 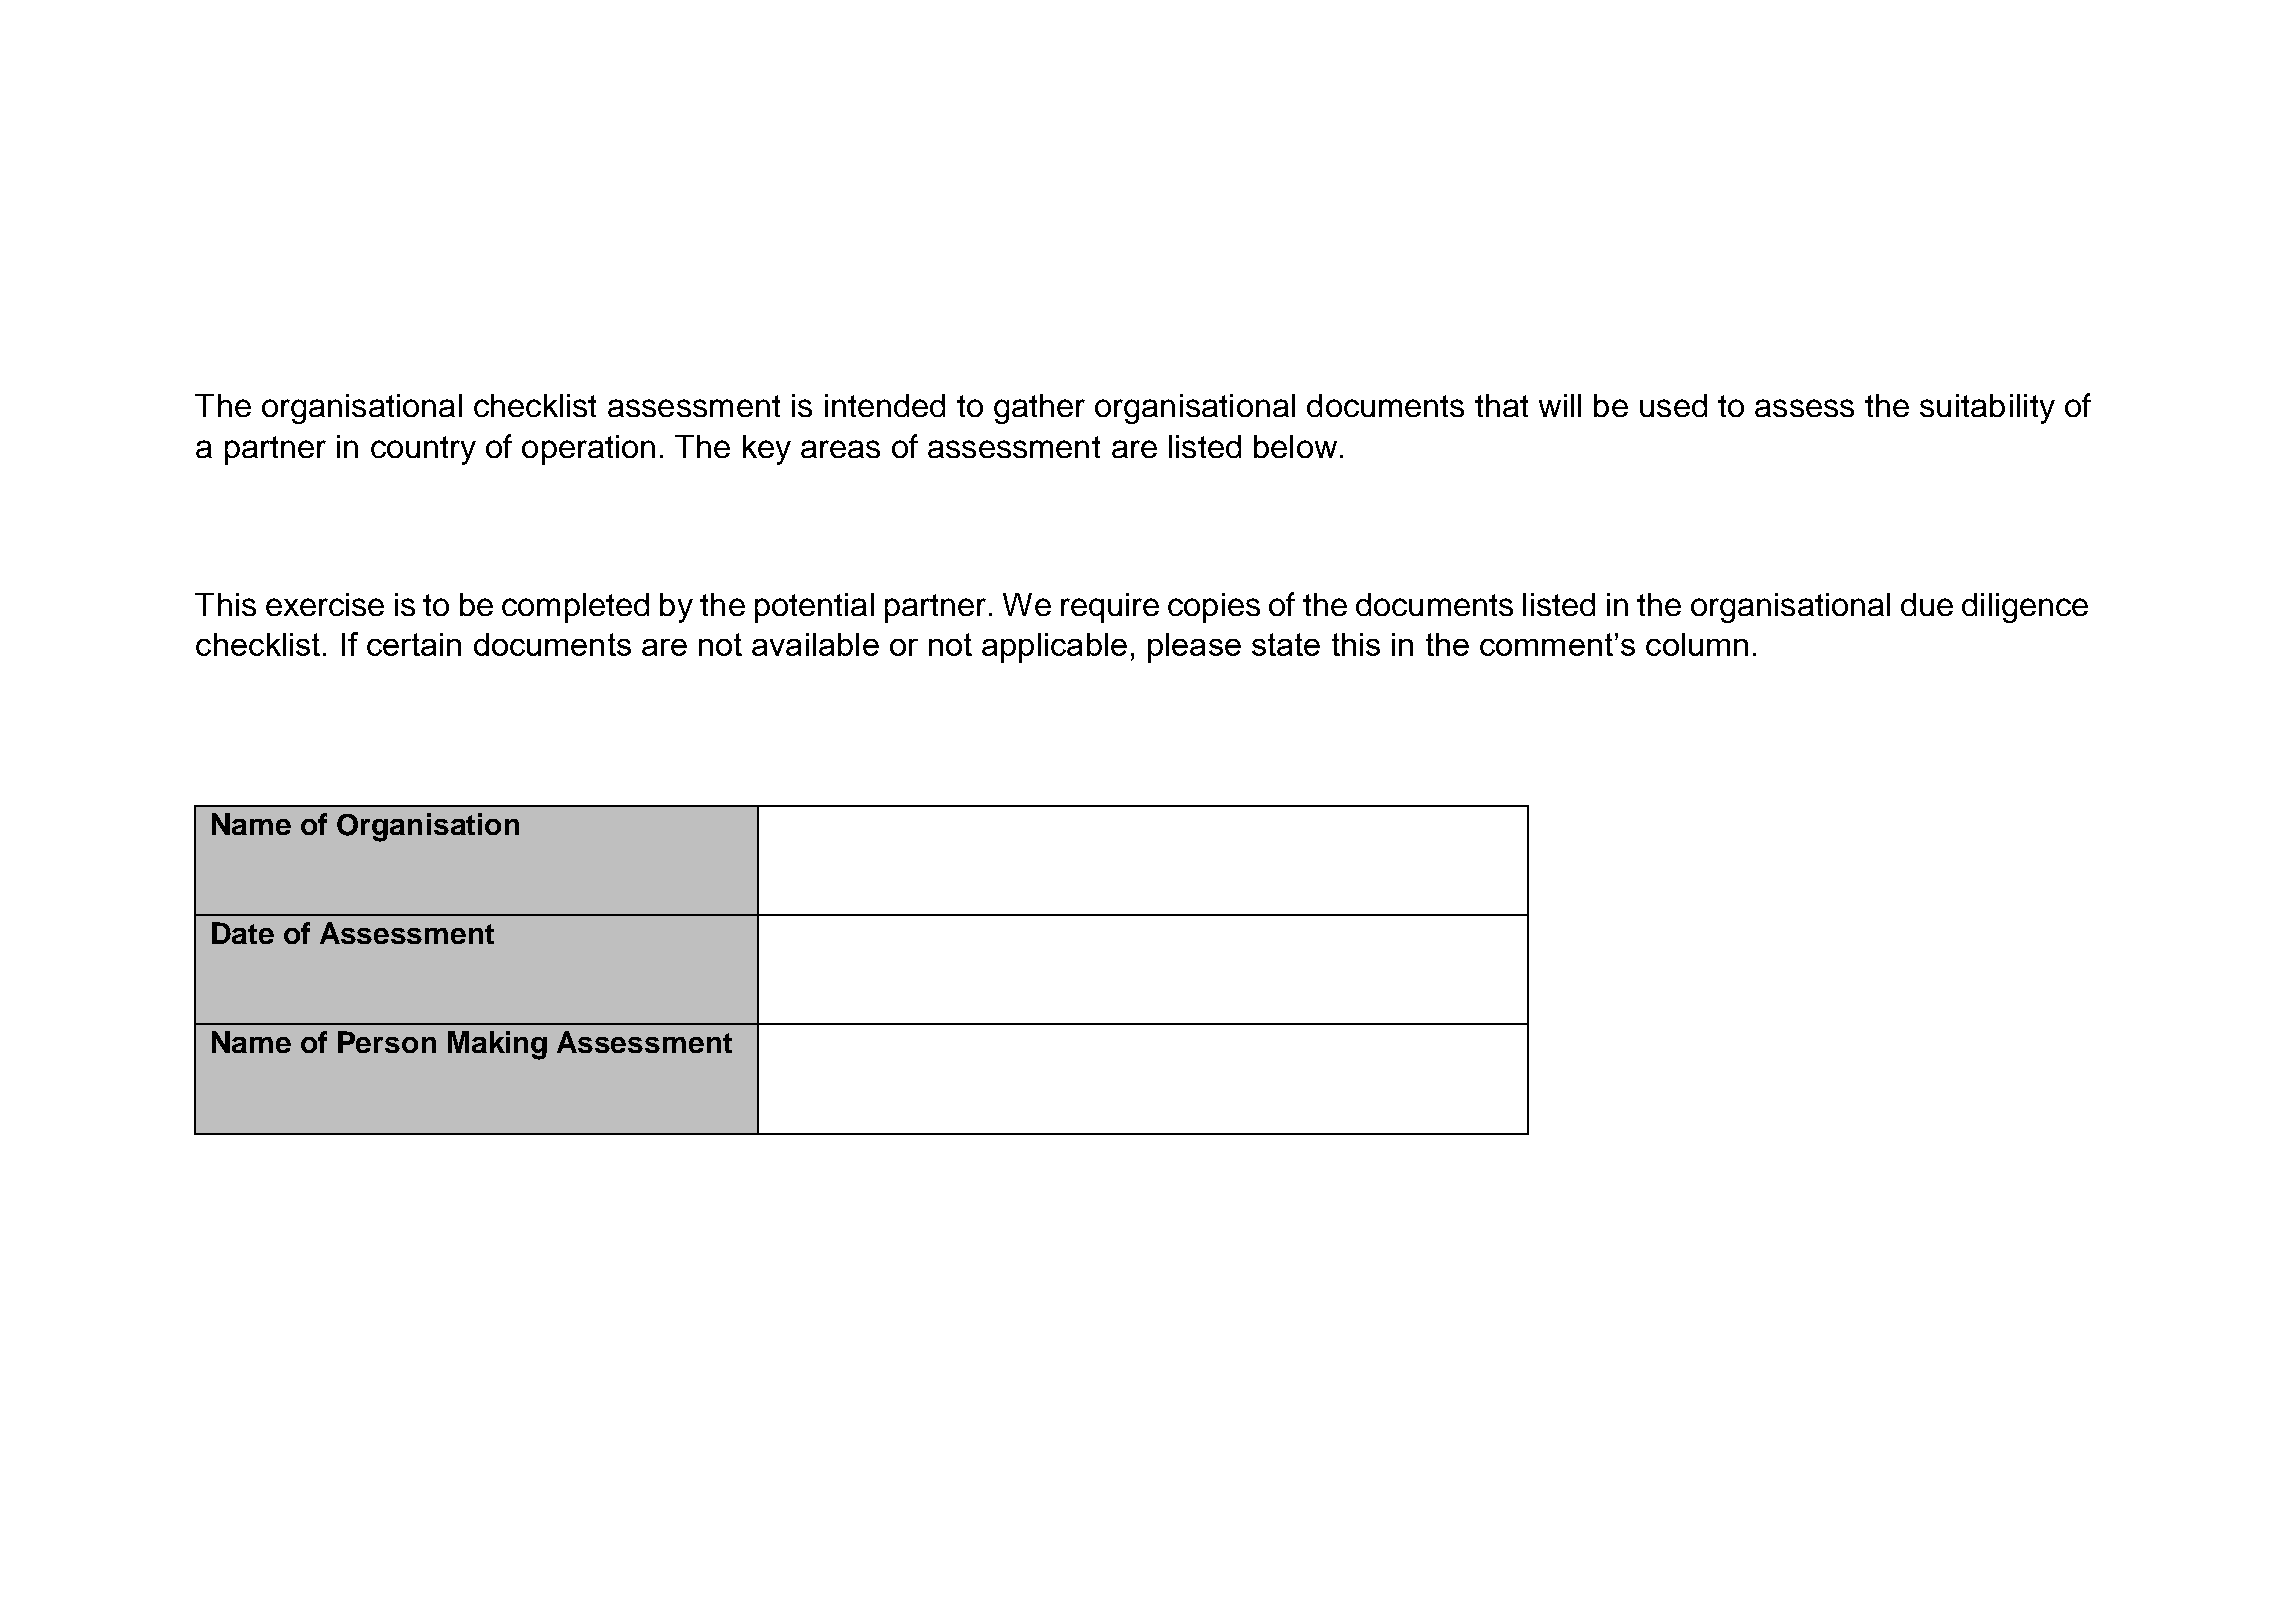 What do you see at coordinates (243, 933) in the screenshot?
I see `Date` at bounding box center [243, 933].
